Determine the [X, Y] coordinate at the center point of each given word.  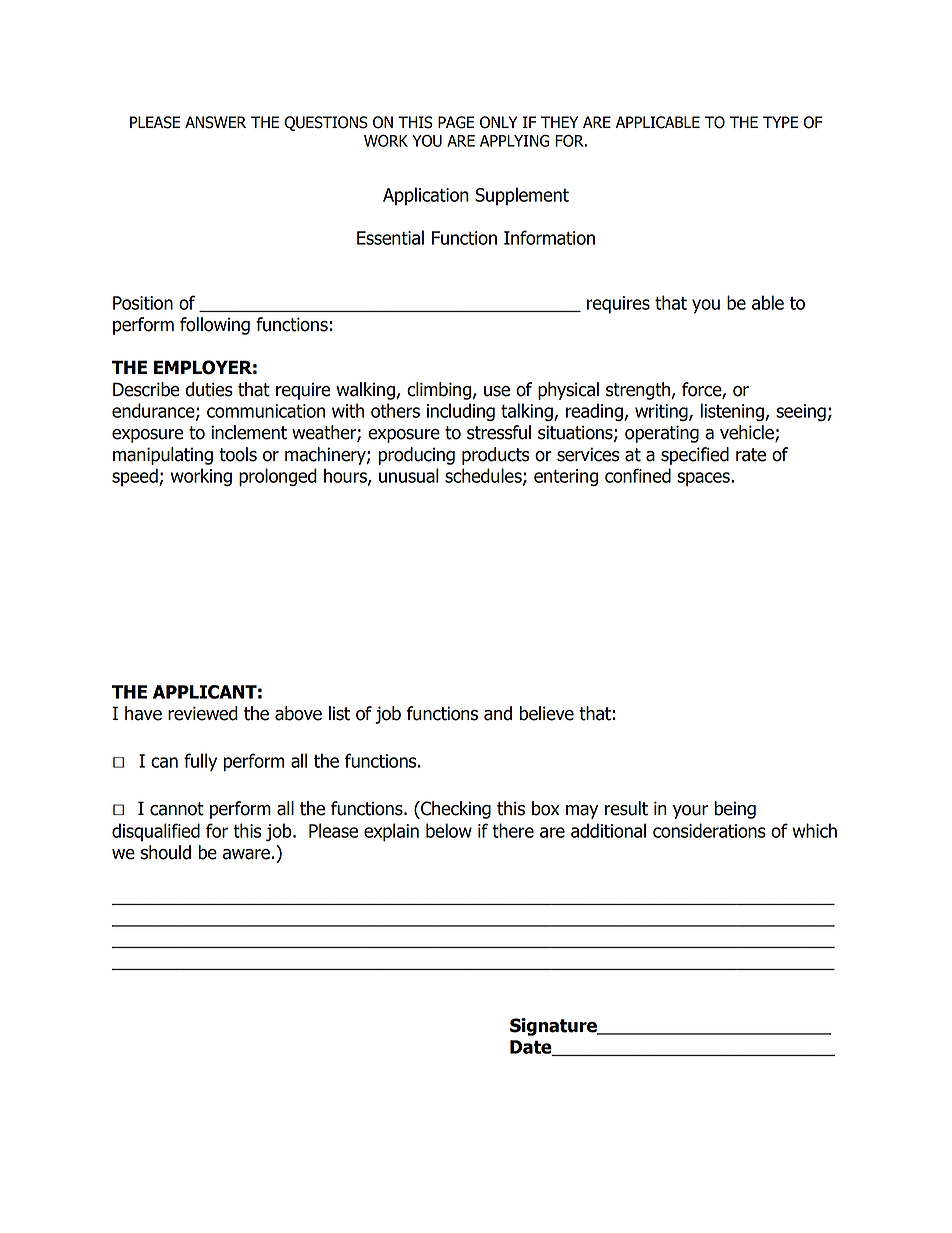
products [495, 456]
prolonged [278, 477]
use [497, 391]
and [498, 713]
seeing [801, 412]
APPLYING [514, 141]
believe [546, 713]
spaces [704, 479]
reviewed [203, 713]
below [449, 830]
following [215, 326]
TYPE [780, 122]
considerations [709, 830]
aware [246, 854]
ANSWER [215, 122]
